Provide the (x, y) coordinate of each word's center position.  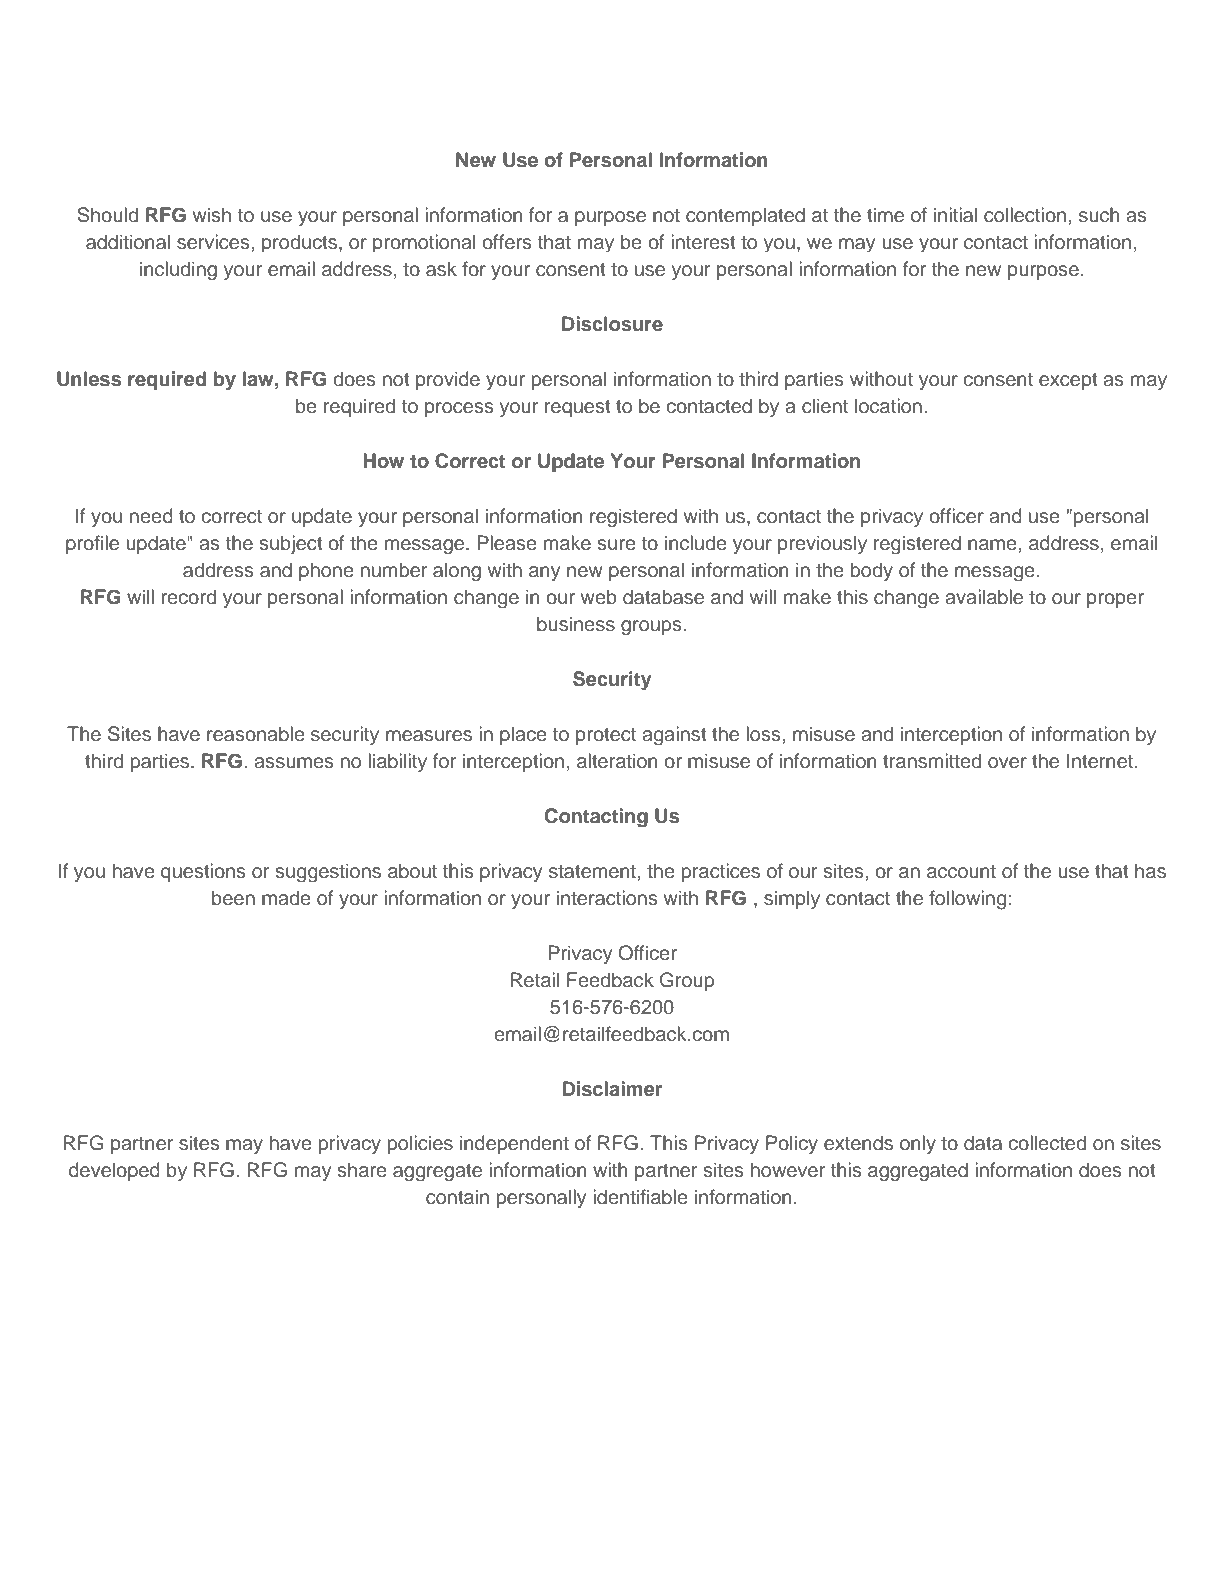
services (214, 242)
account (961, 872)
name (993, 545)
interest (703, 242)
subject (290, 544)
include (696, 543)
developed (114, 1171)
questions (203, 872)
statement (593, 872)
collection (1025, 215)
